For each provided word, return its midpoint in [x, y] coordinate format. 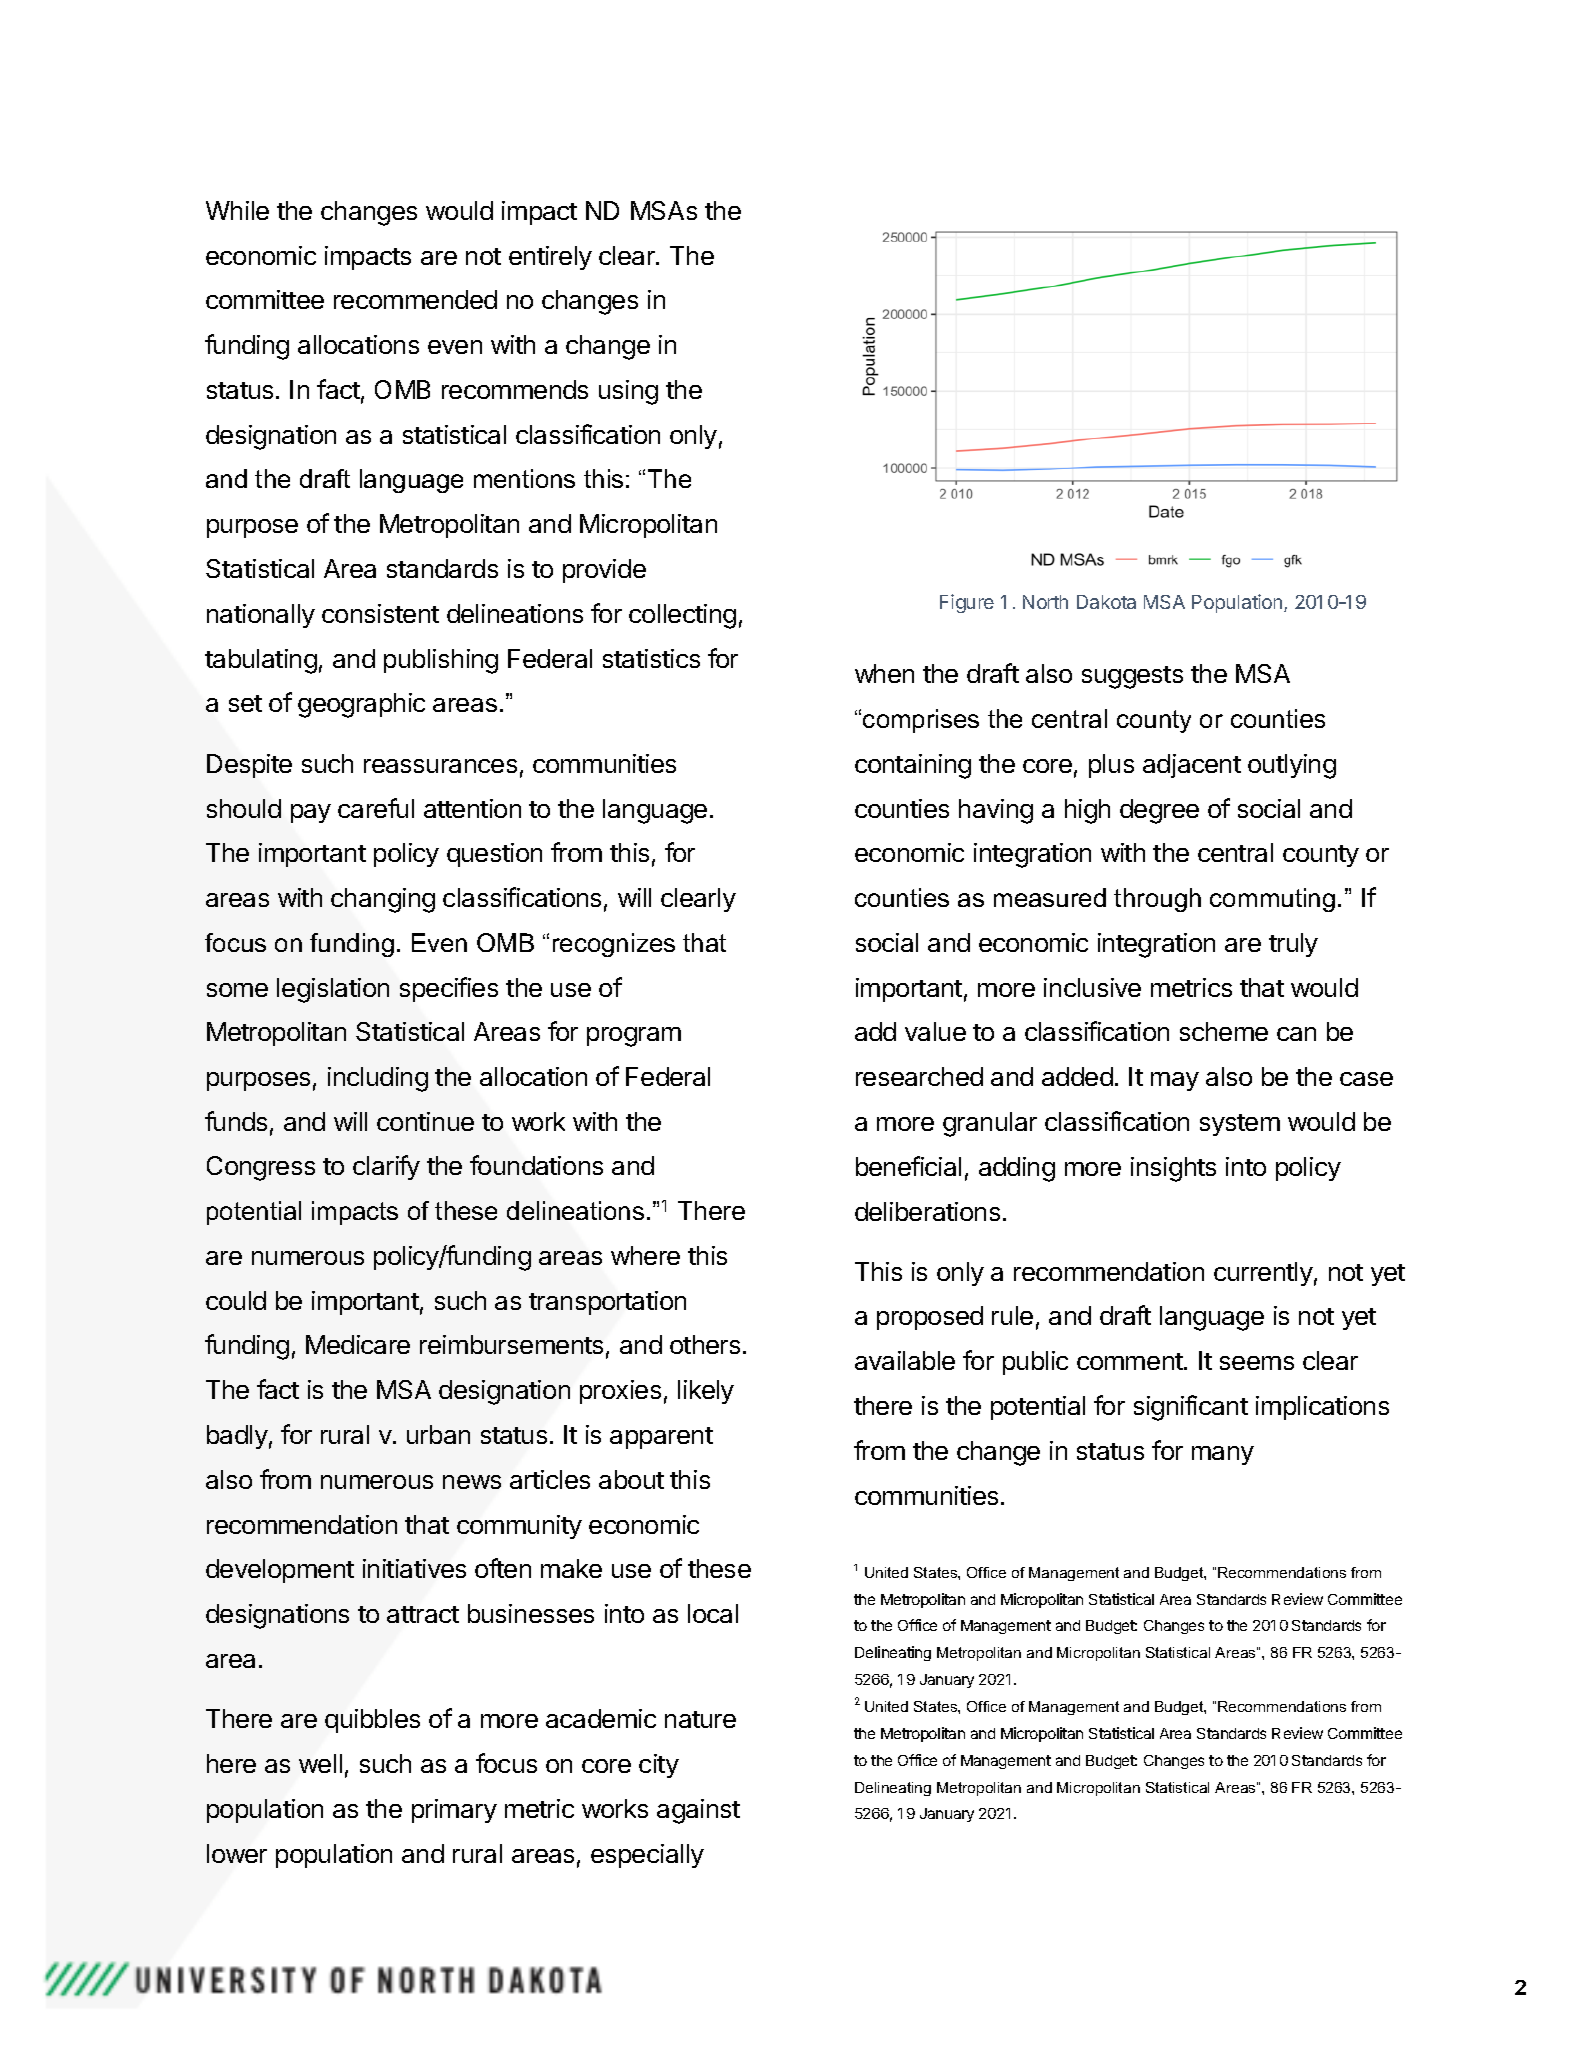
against [698, 1811]
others [705, 1344]
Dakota [1106, 602]
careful [376, 808]
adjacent [1192, 766]
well [320, 1763]
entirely [550, 258]
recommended [415, 299]
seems [1257, 1363]
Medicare [358, 1344]
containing [913, 766]
